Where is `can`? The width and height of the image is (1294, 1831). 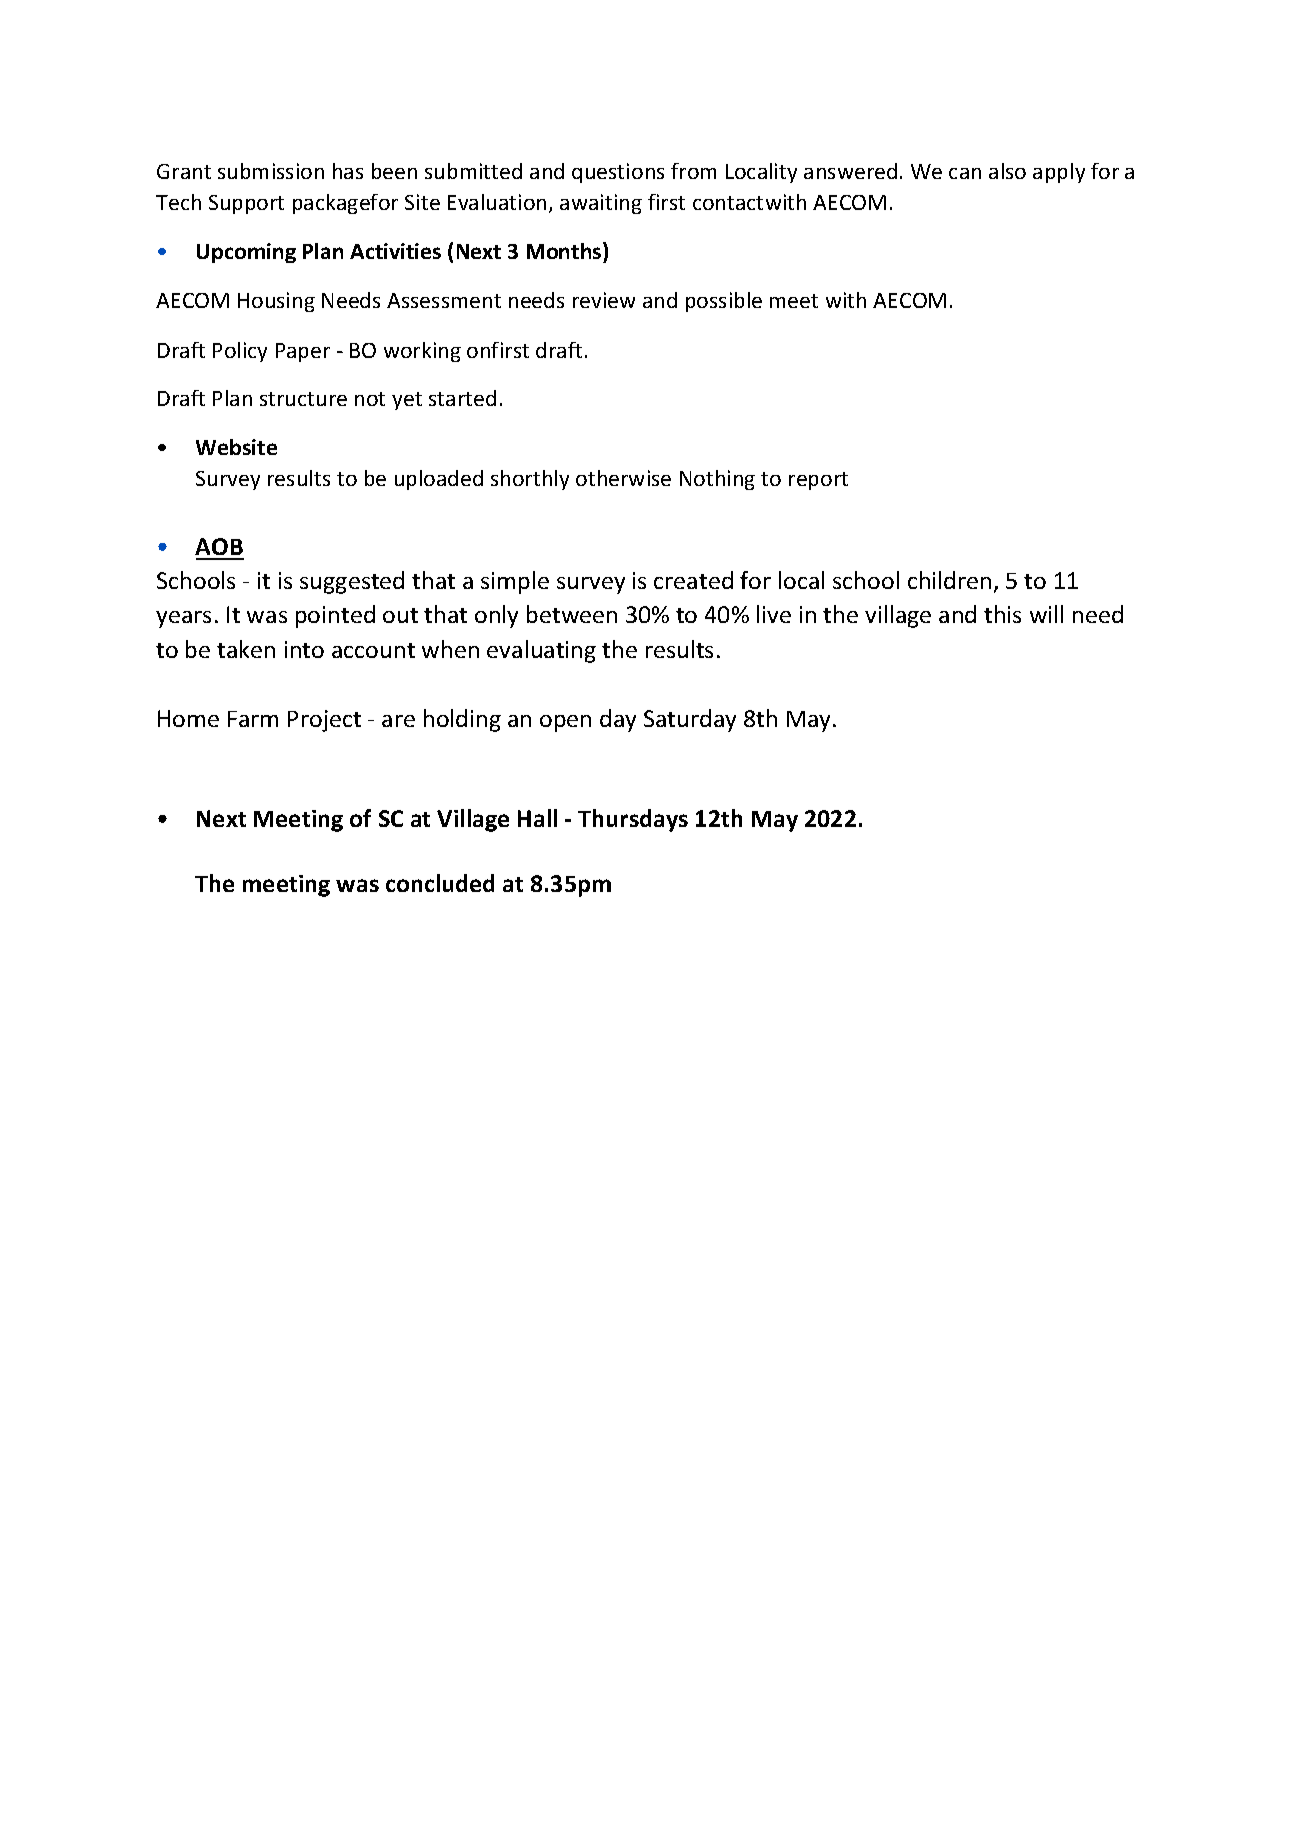 can is located at coordinates (965, 173).
